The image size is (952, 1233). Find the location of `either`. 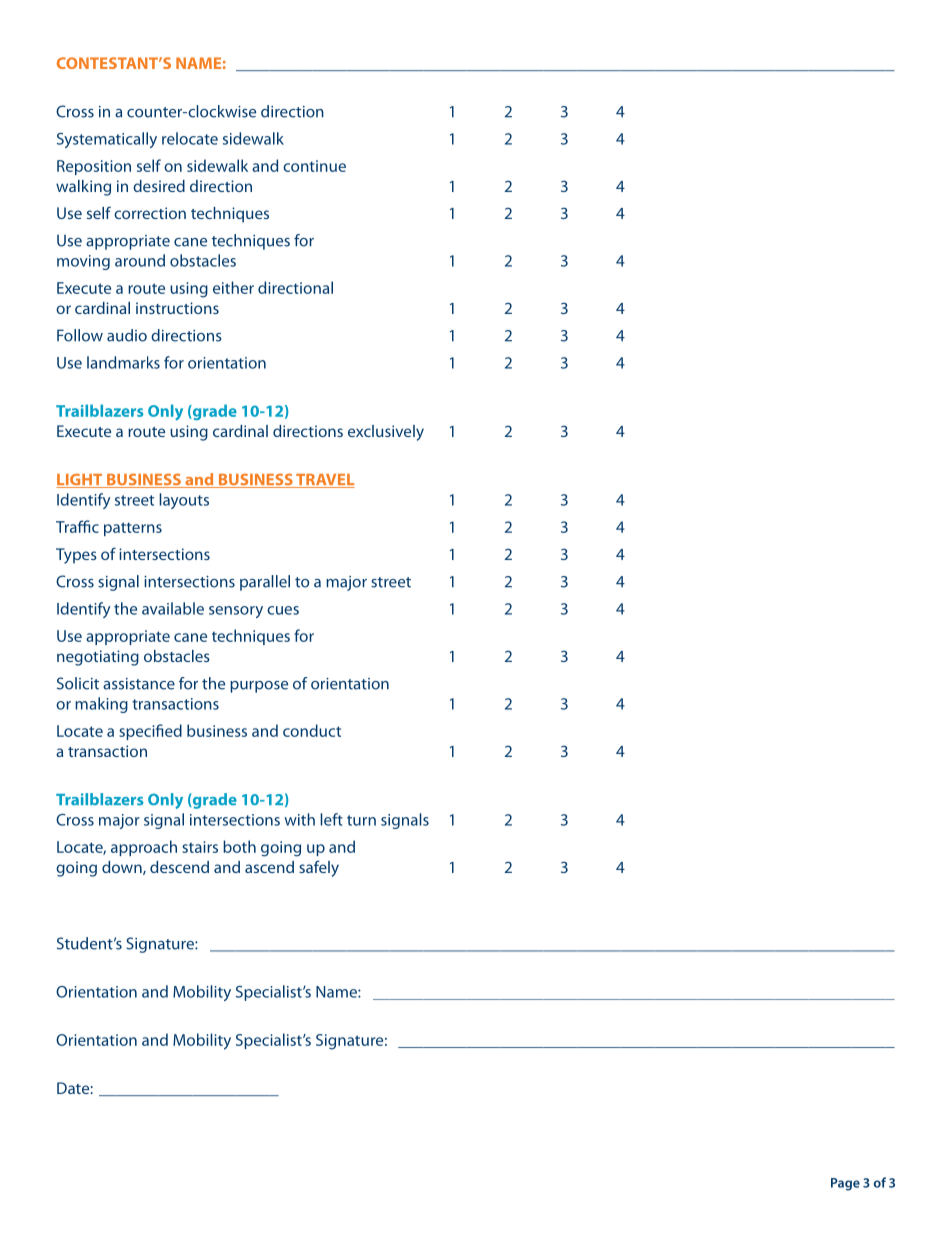

either is located at coordinates (233, 287).
